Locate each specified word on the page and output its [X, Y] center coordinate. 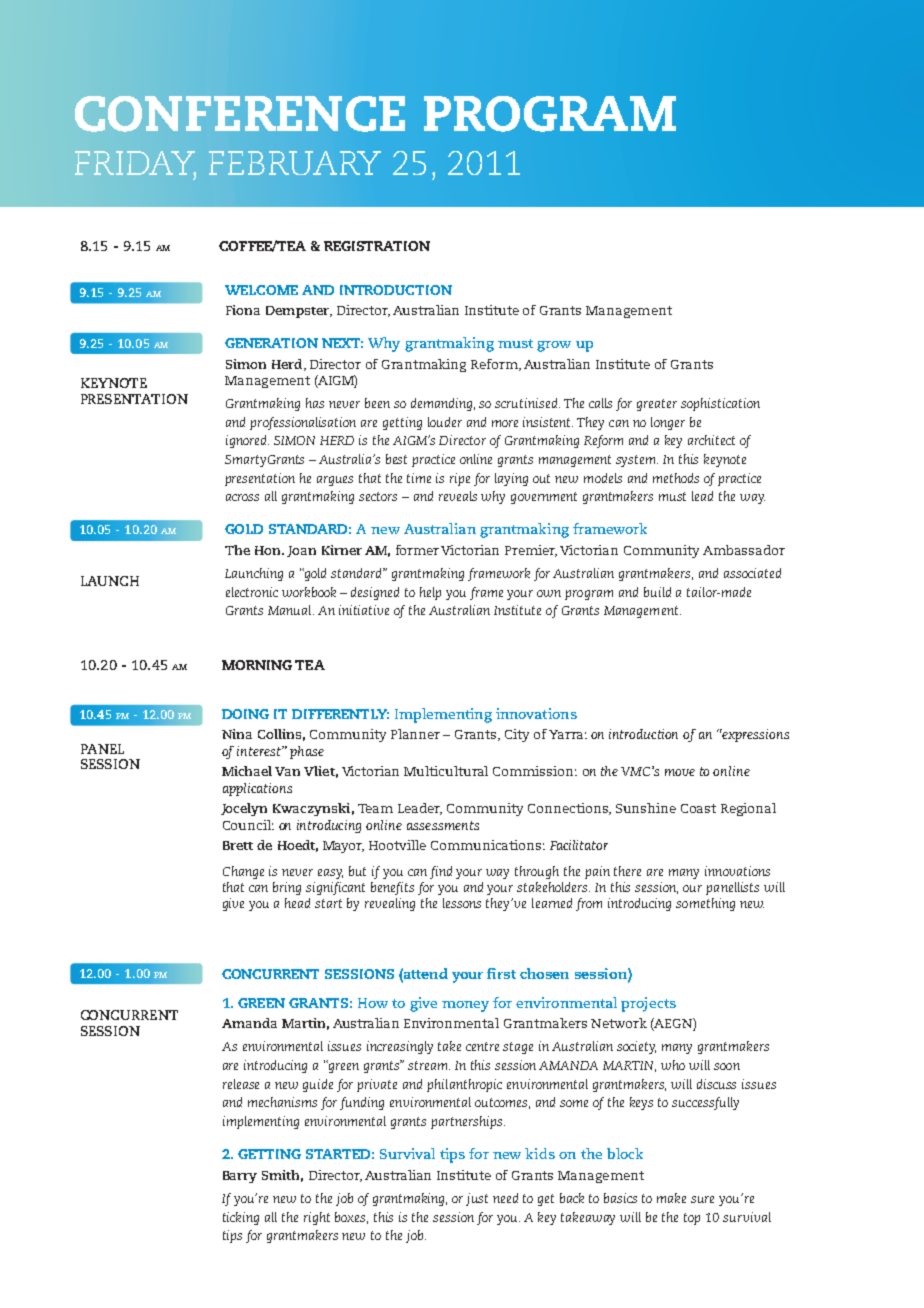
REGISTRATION [377, 246]
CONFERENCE [240, 114]
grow [554, 346]
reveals [458, 496]
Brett [238, 845]
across [242, 497]
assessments [443, 825]
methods [676, 478]
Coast [698, 808]
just [477, 1199]
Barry [240, 1177]
